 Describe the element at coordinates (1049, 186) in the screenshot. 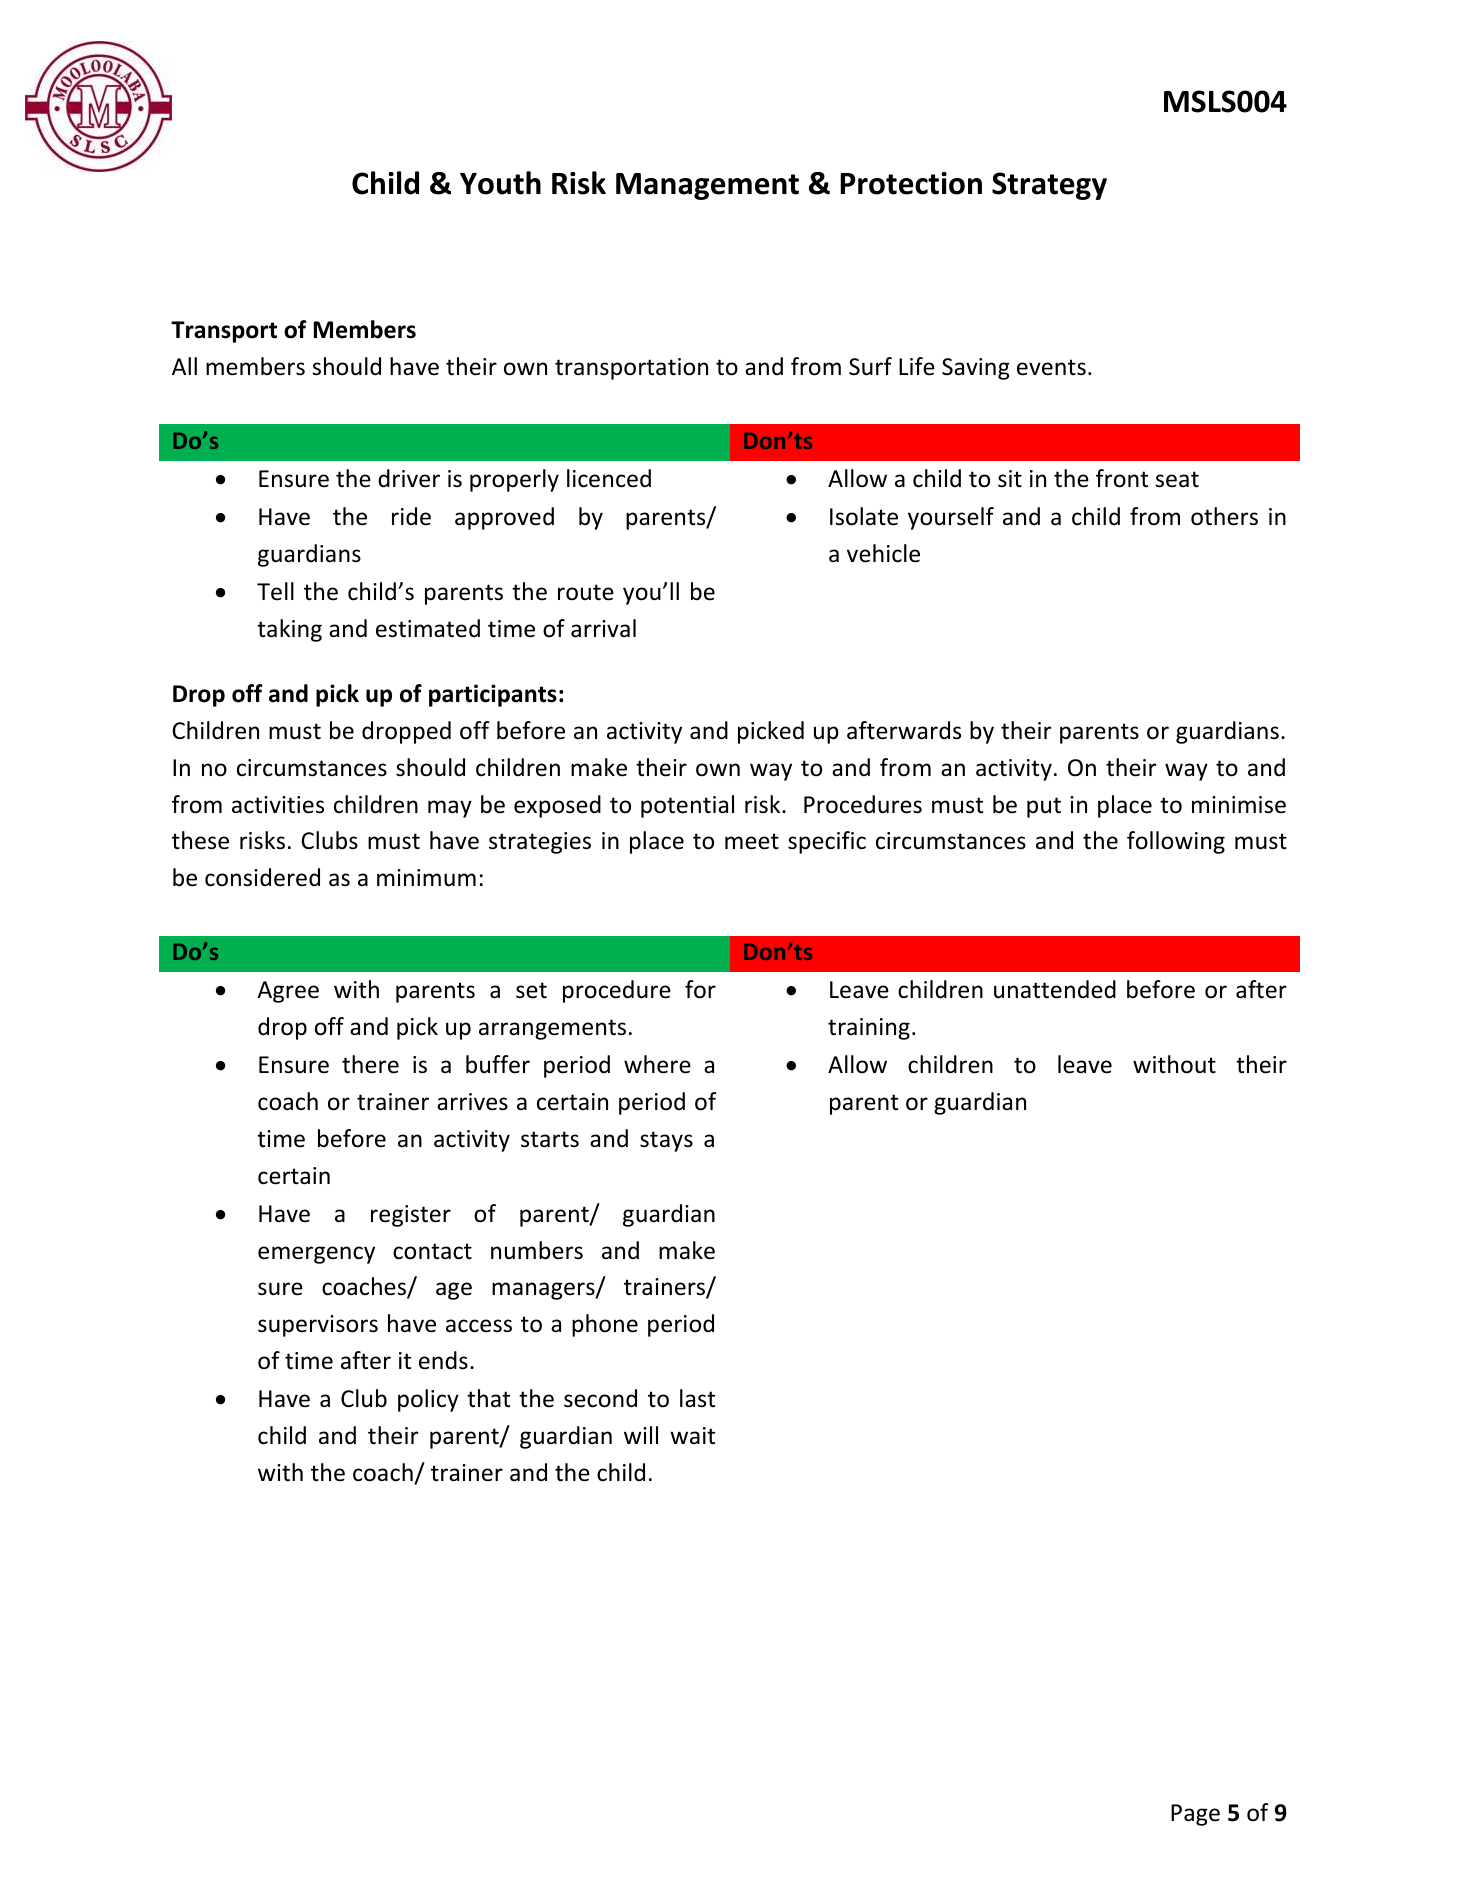

I see `Strategy` at that location.
